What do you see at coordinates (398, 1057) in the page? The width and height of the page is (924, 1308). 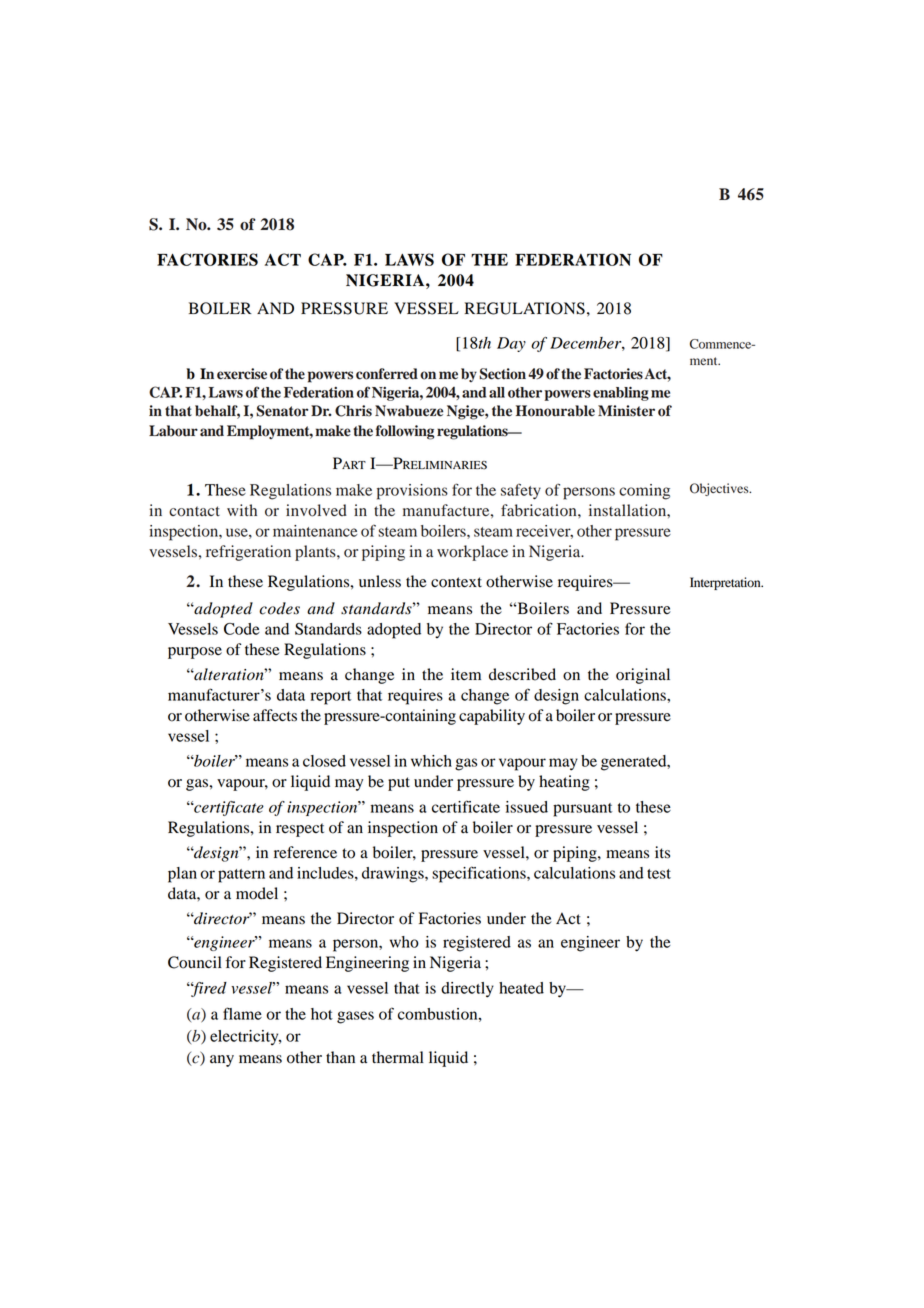 I see `thermal` at bounding box center [398, 1057].
